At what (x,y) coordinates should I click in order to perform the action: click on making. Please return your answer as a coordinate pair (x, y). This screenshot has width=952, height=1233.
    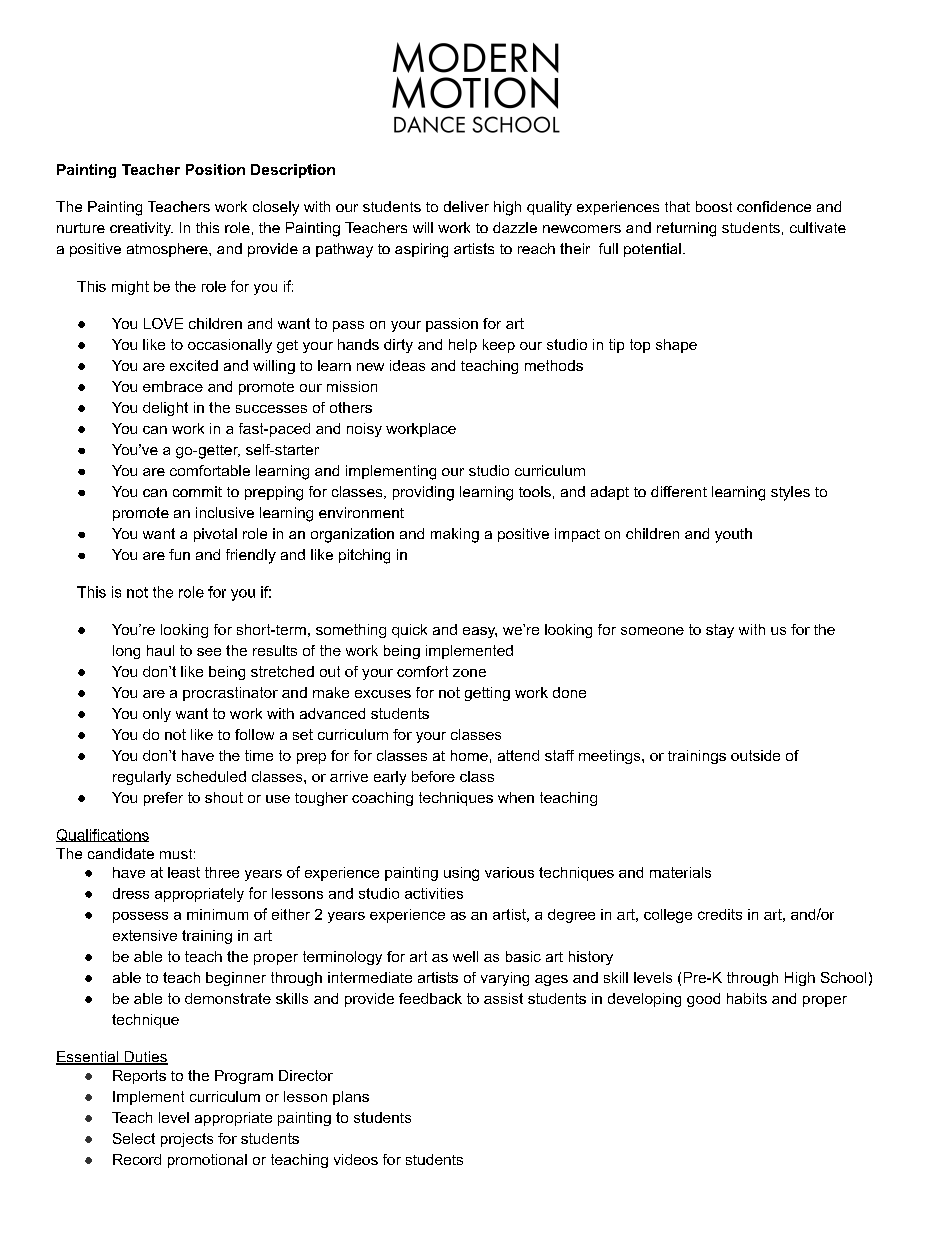
    Looking at the image, I should click on (455, 535).
